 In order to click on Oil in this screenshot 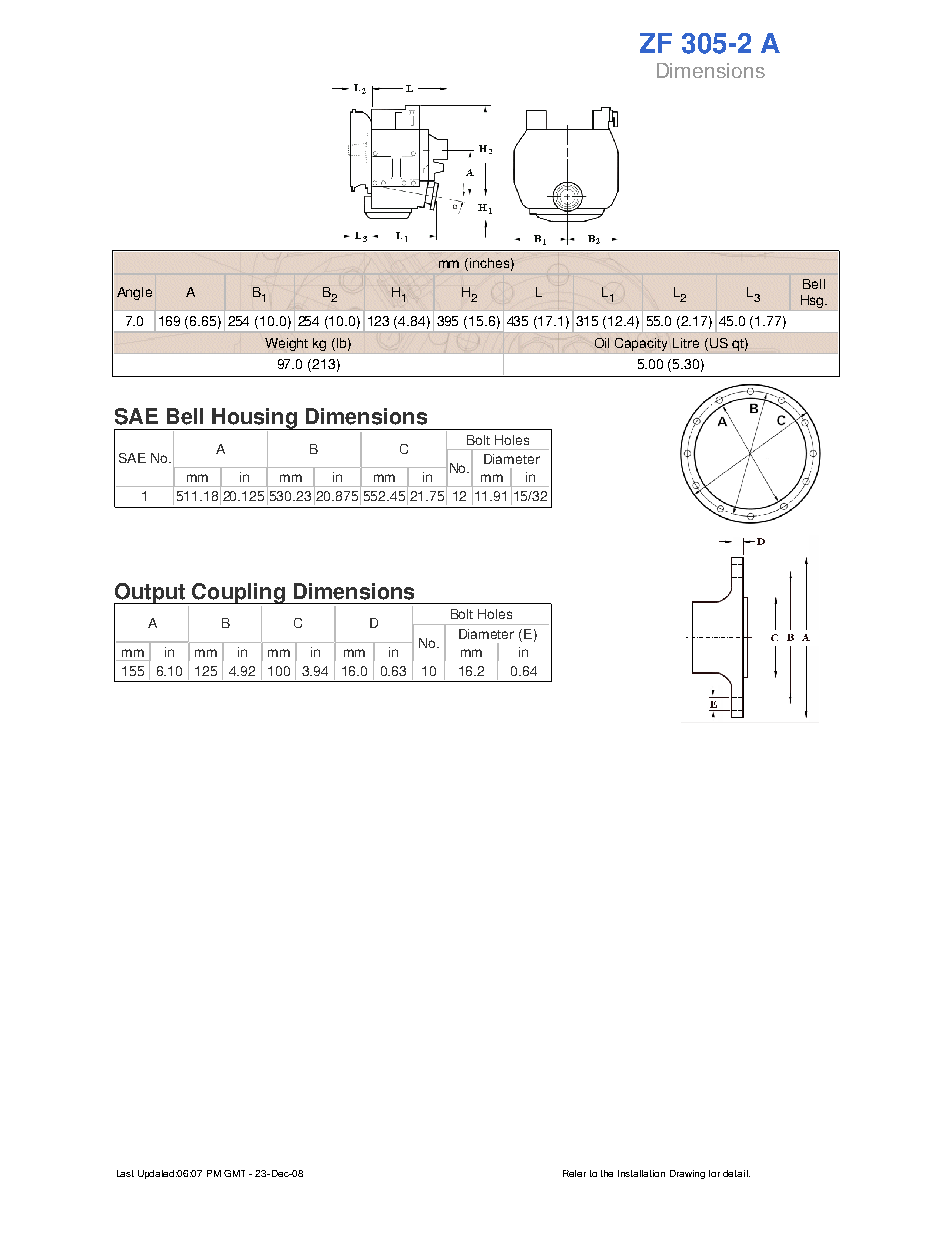, I will do `click(602, 343)`.
